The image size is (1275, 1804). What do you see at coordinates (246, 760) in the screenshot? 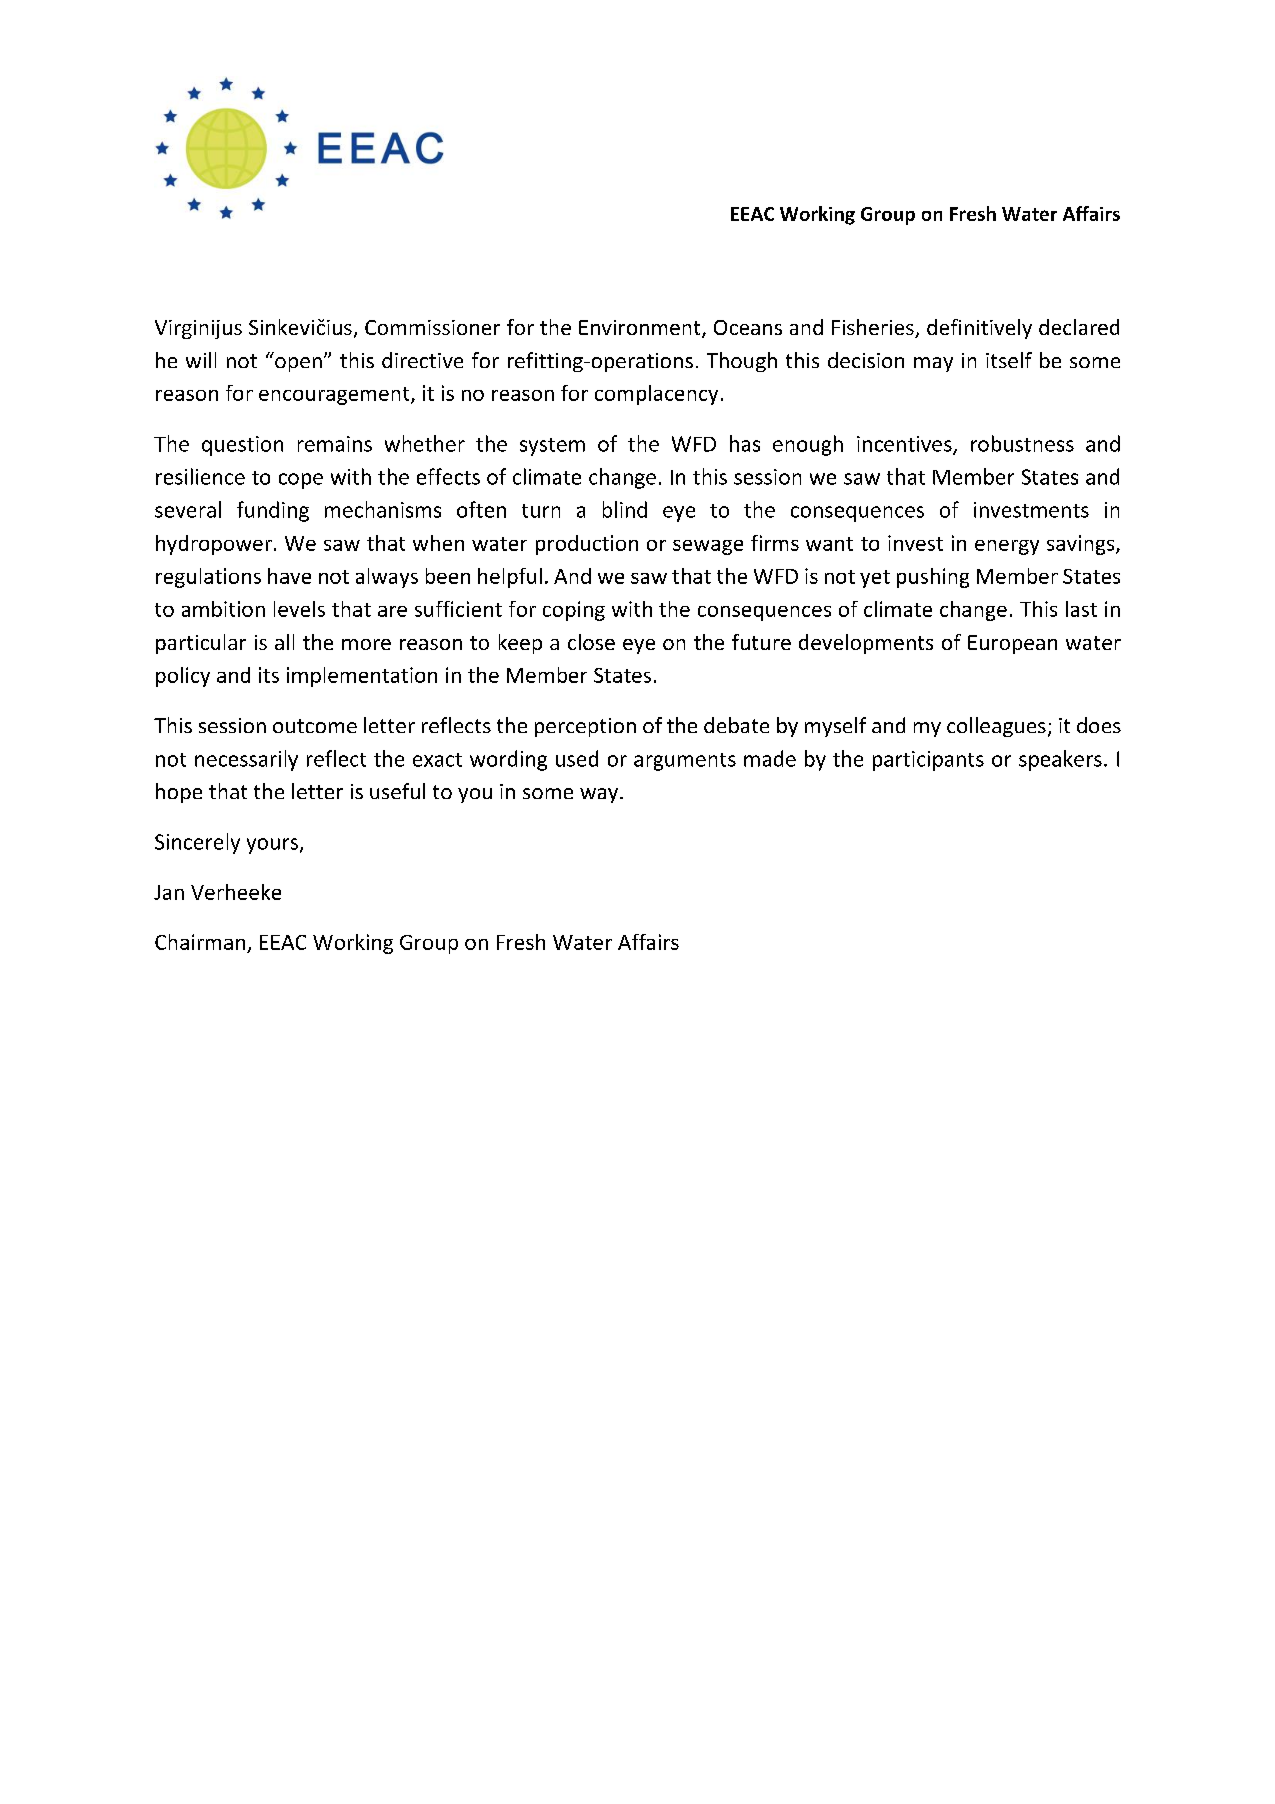
I see `necessarily` at bounding box center [246, 760].
